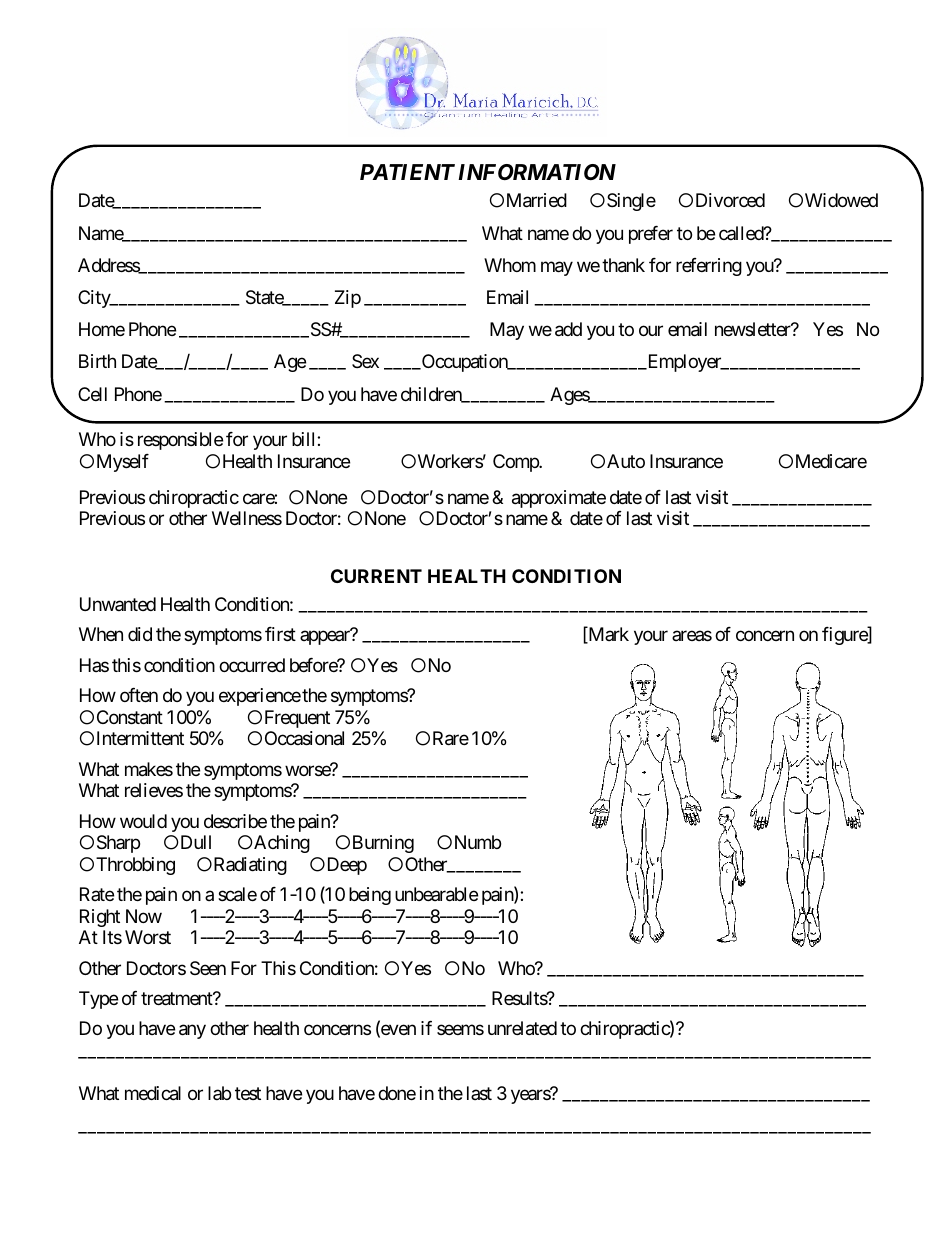  Describe the element at coordinates (97, 361) in the screenshot. I see `Birth` at that location.
